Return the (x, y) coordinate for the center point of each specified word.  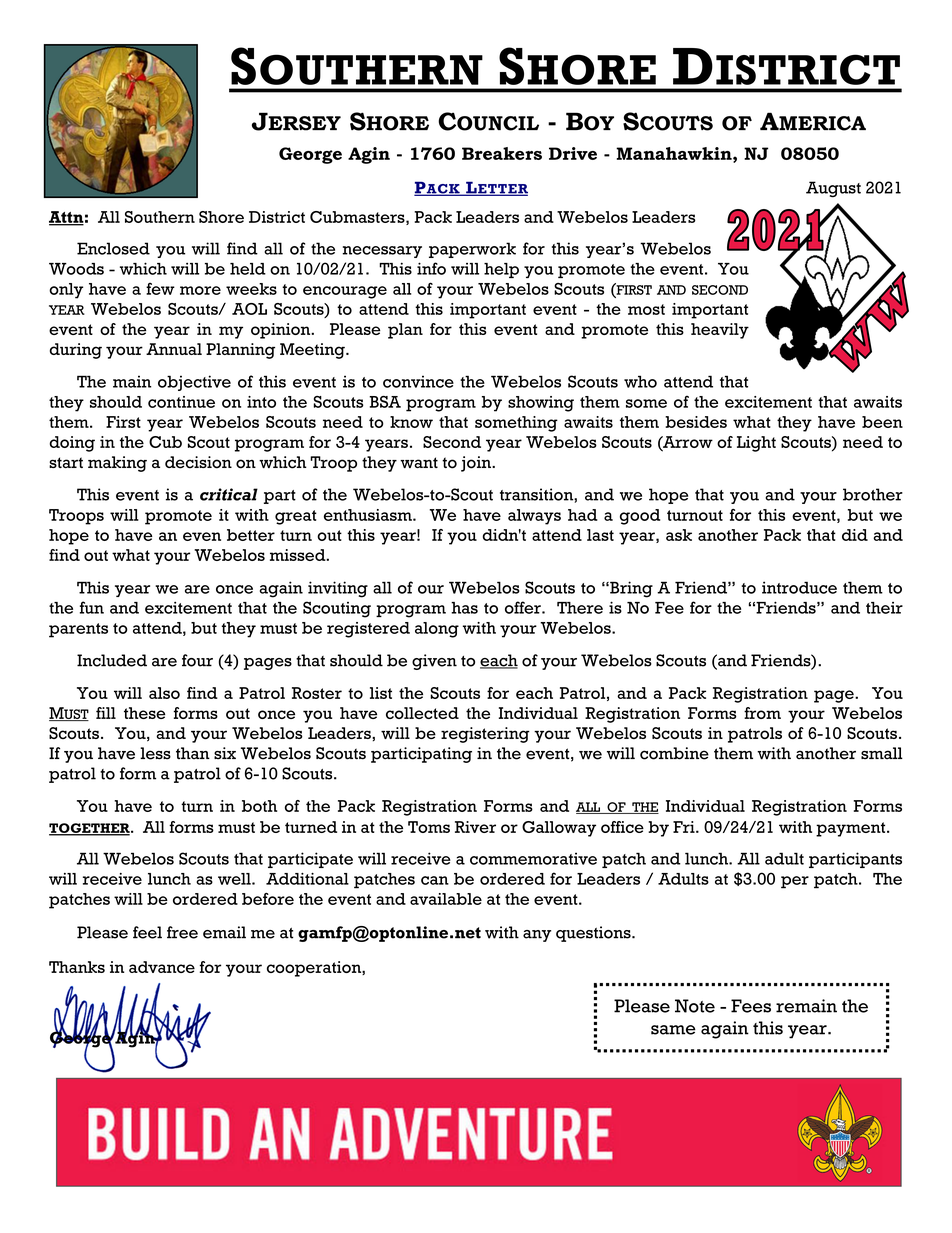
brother (873, 494)
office (622, 827)
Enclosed (113, 248)
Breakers (502, 153)
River (475, 827)
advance (162, 967)
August (833, 189)
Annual (174, 349)
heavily (720, 331)
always (534, 517)
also (164, 693)
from (762, 713)
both (259, 806)
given (434, 662)
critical (229, 494)
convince (418, 381)
